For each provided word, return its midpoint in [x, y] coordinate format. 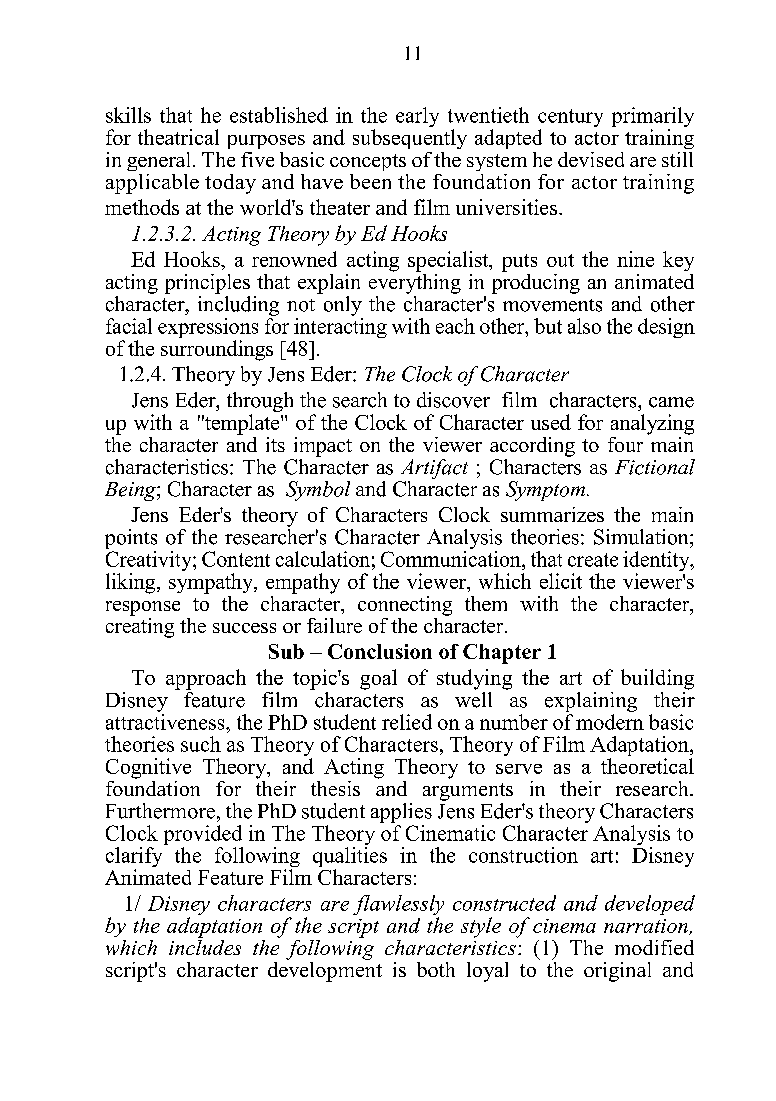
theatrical [178, 137]
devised [591, 159]
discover [453, 400]
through [260, 403]
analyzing [652, 424]
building [657, 679]
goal [378, 679]
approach [206, 679]
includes [205, 946]
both [436, 969]
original [617, 972]
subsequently [410, 139]
